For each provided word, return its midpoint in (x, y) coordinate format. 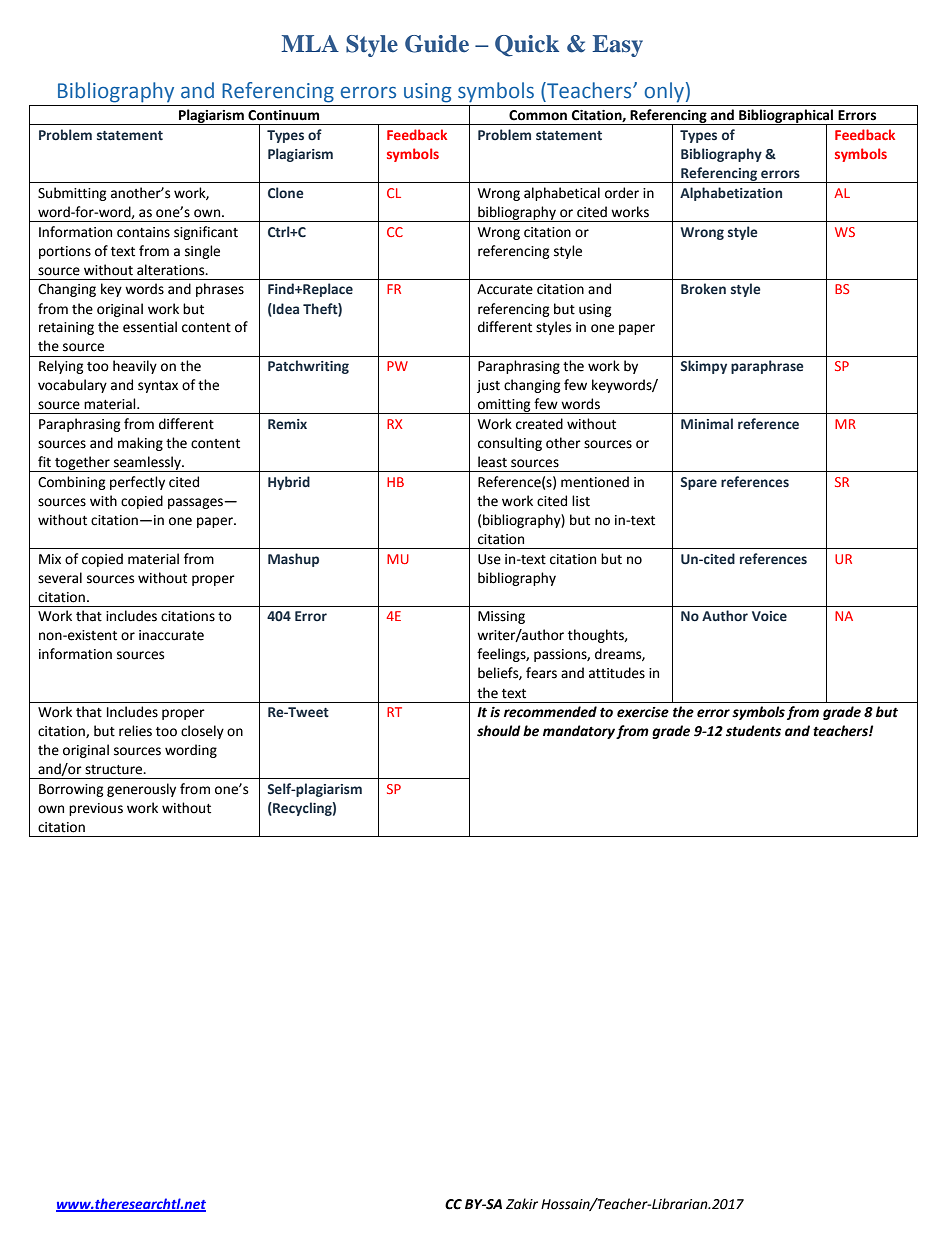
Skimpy (703, 367)
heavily (135, 367)
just (488, 386)
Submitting (72, 194)
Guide (437, 44)
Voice (769, 616)
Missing (501, 617)
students (753, 731)
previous (96, 809)
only (664, 92)
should (499, 731)
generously (141, 790)
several (60, 578)
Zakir (522, 1204)
